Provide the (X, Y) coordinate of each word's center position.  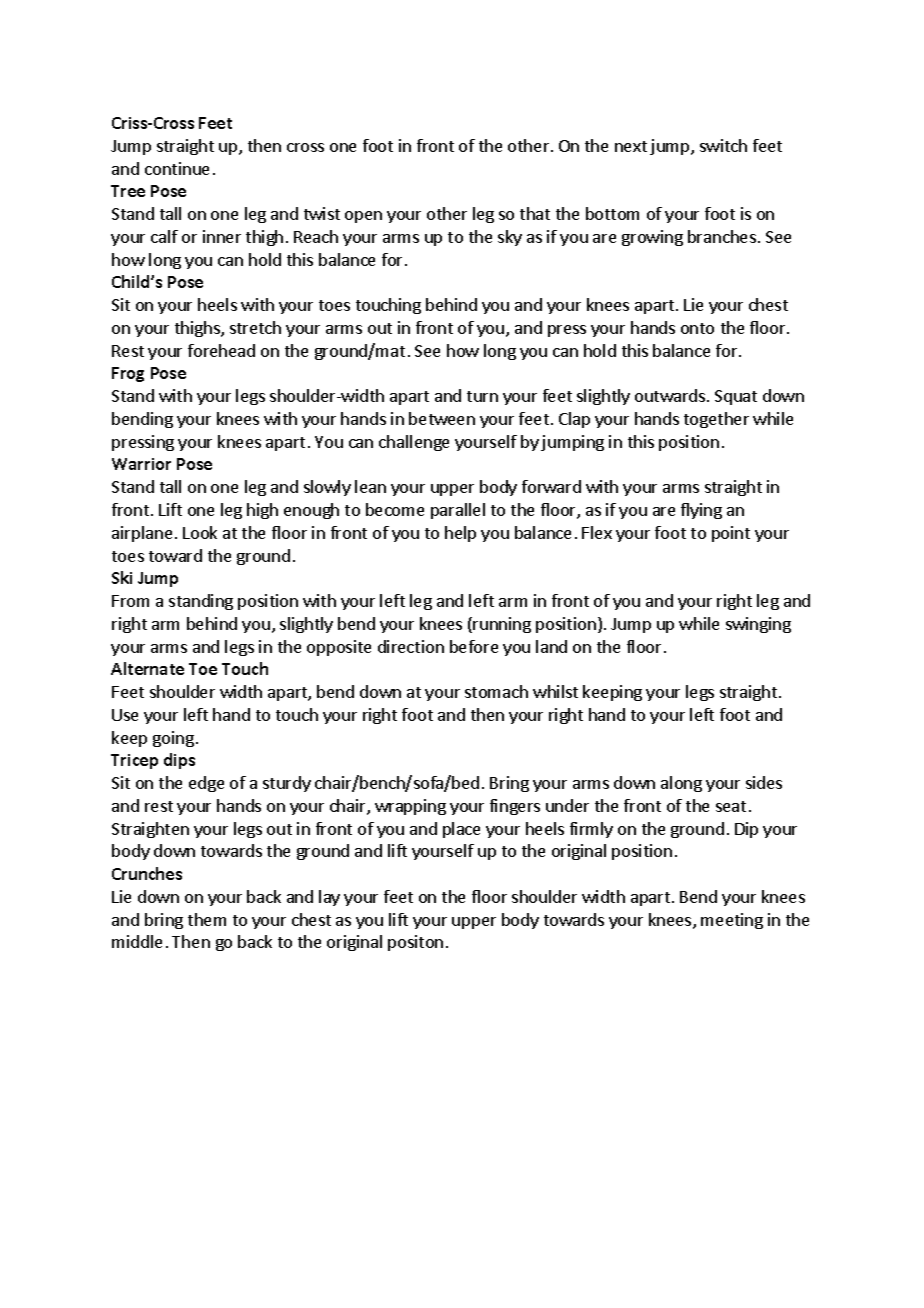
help (460, 534)
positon (415, 943)
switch (723, 145)
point (731, 534)
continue (177, 168)
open (363, 217)
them (207, 919)
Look (200, 532)
